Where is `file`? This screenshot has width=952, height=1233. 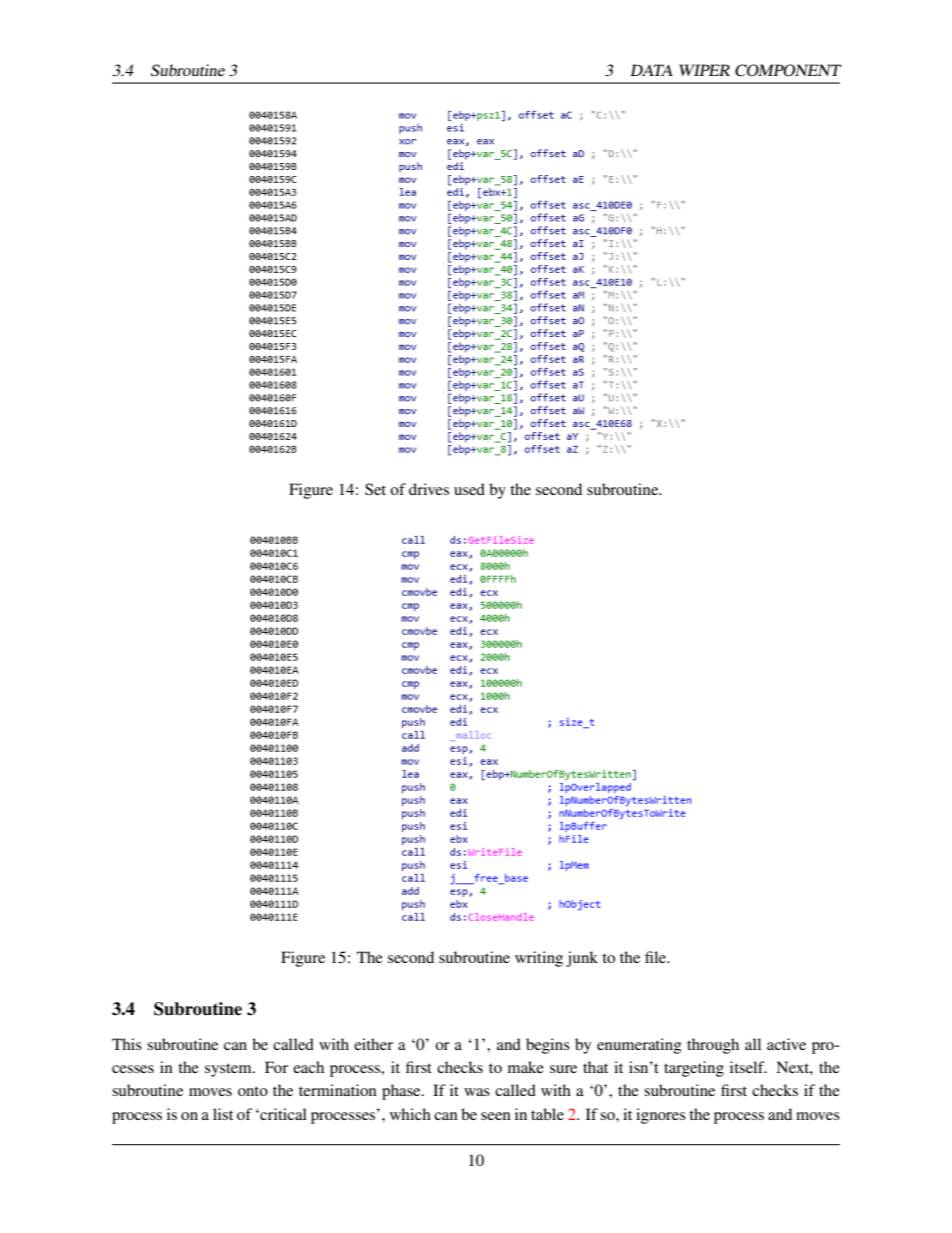 file is located at coordinates (657, 957).
